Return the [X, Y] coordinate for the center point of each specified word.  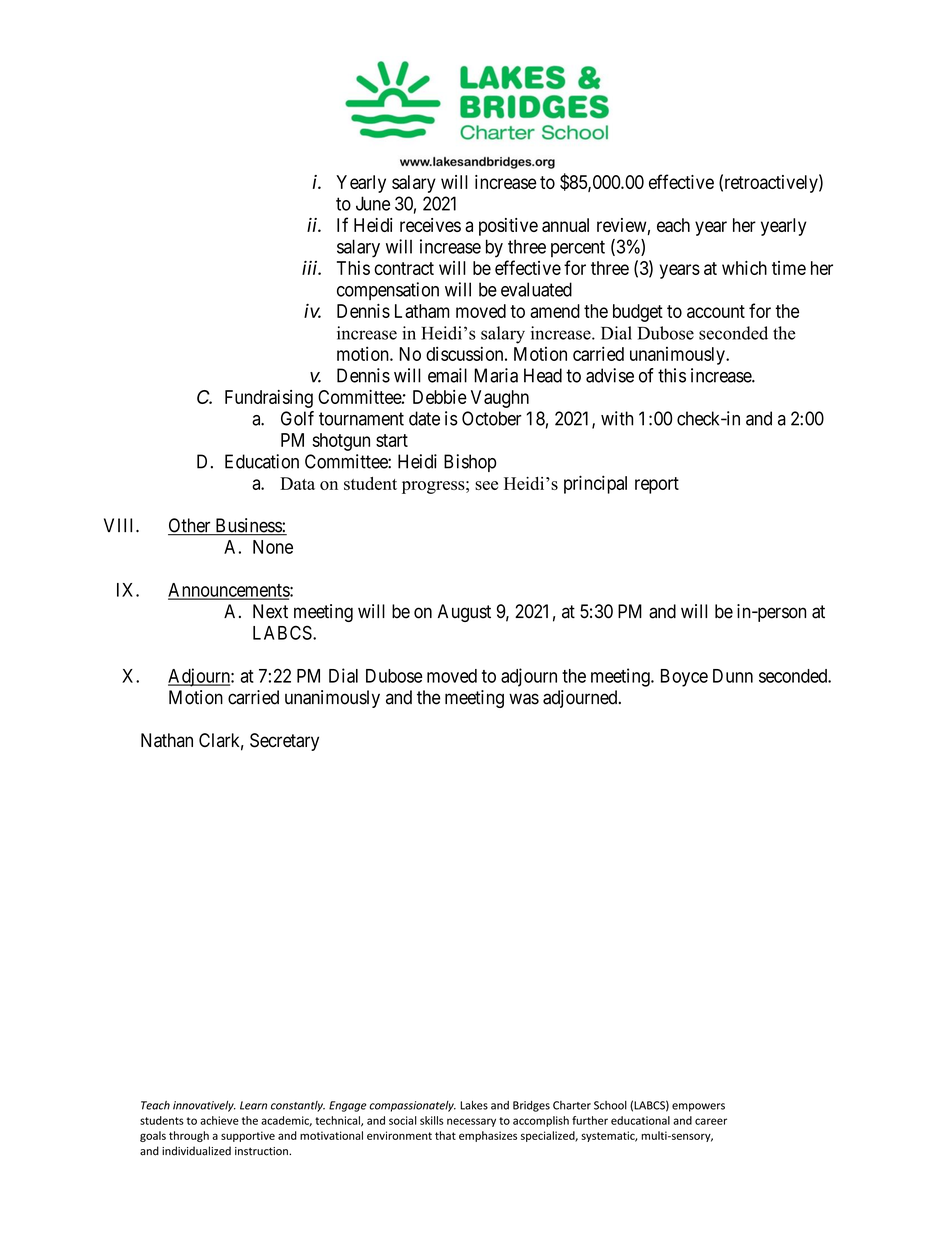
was [524, 699]
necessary [471, 1122]
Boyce [684, 678]
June [373, 203]
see [486, 485]
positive [508, 227]
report [657, 485]
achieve [219, 1120]
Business [248, 526]
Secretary [284, 742]
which [744, 268]
